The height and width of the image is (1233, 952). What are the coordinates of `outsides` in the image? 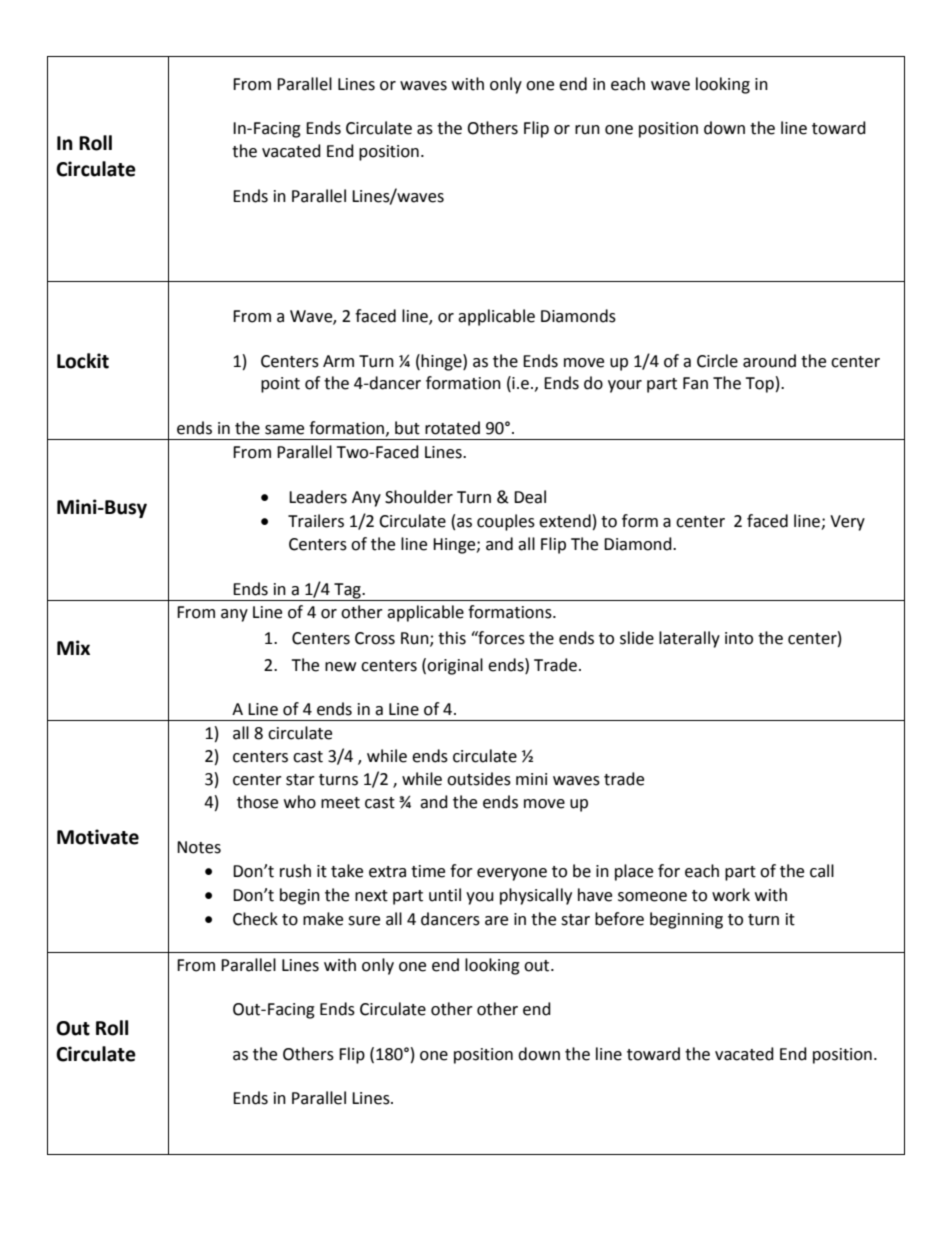 It's located at (479, 779).
